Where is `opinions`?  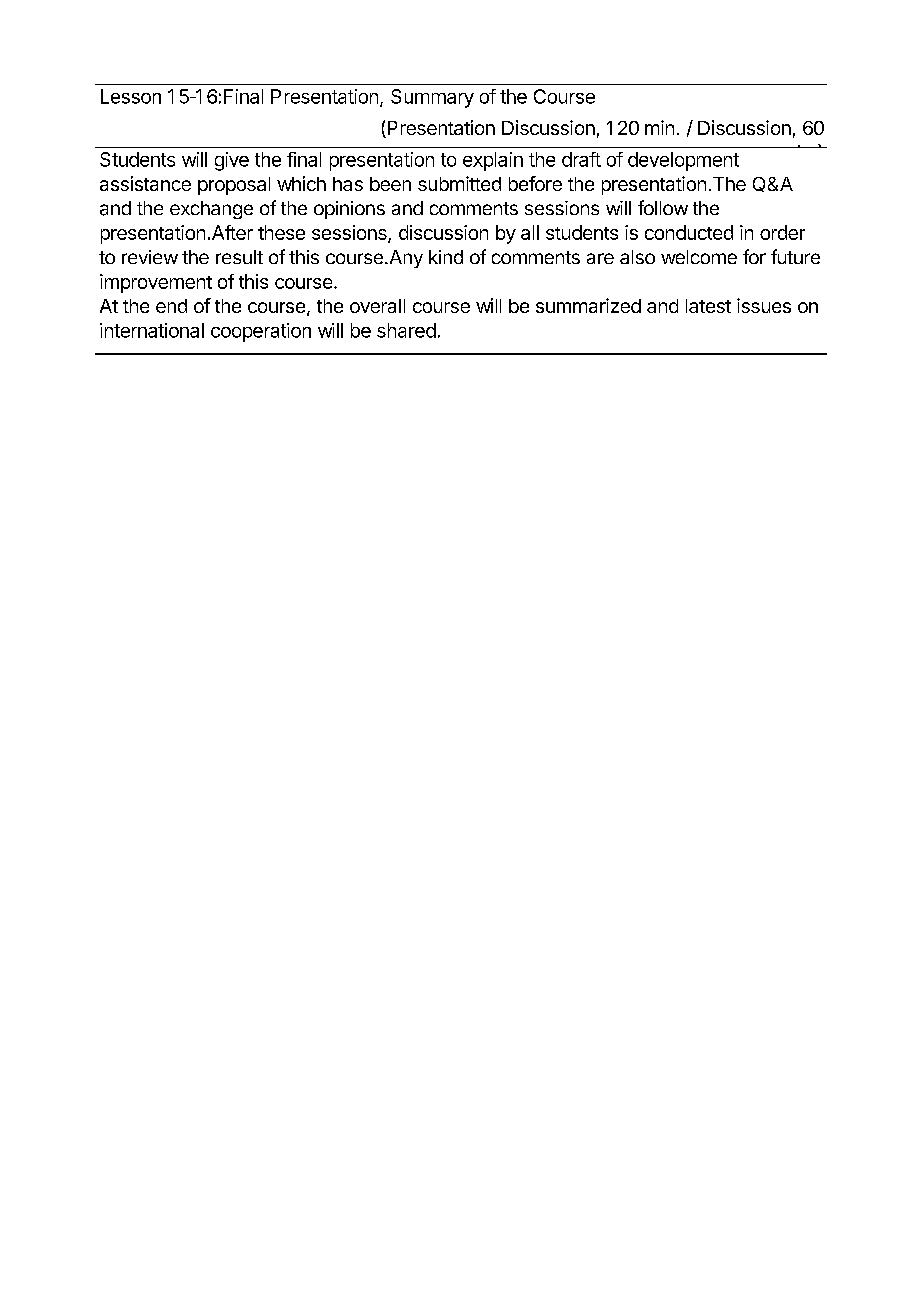
opinions is located at coordinates (349, 210).
